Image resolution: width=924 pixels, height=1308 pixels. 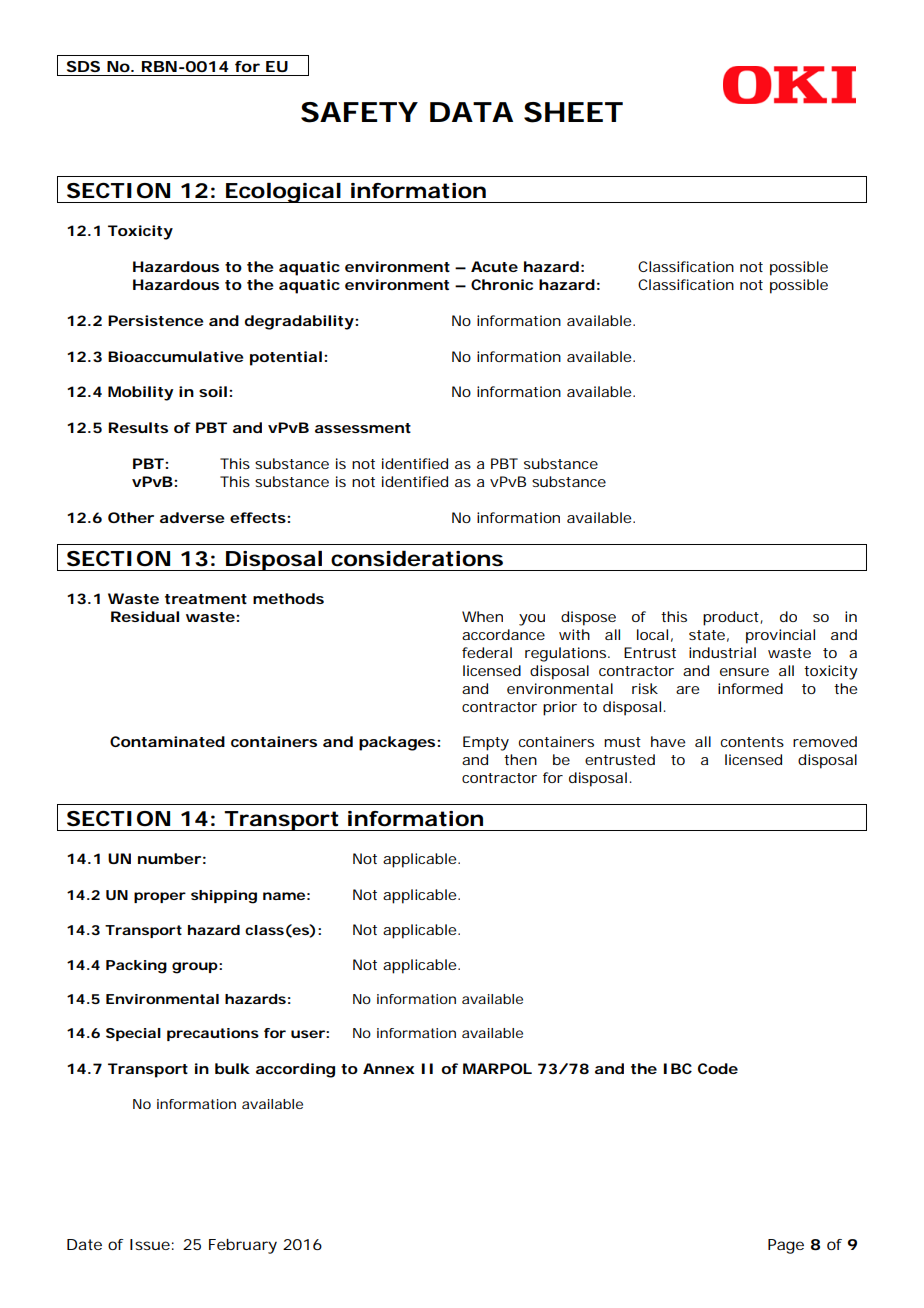 What do you see at coordinates (359, 112) in the page?
I see `SAFETY` at bounding box center [359, 112].
